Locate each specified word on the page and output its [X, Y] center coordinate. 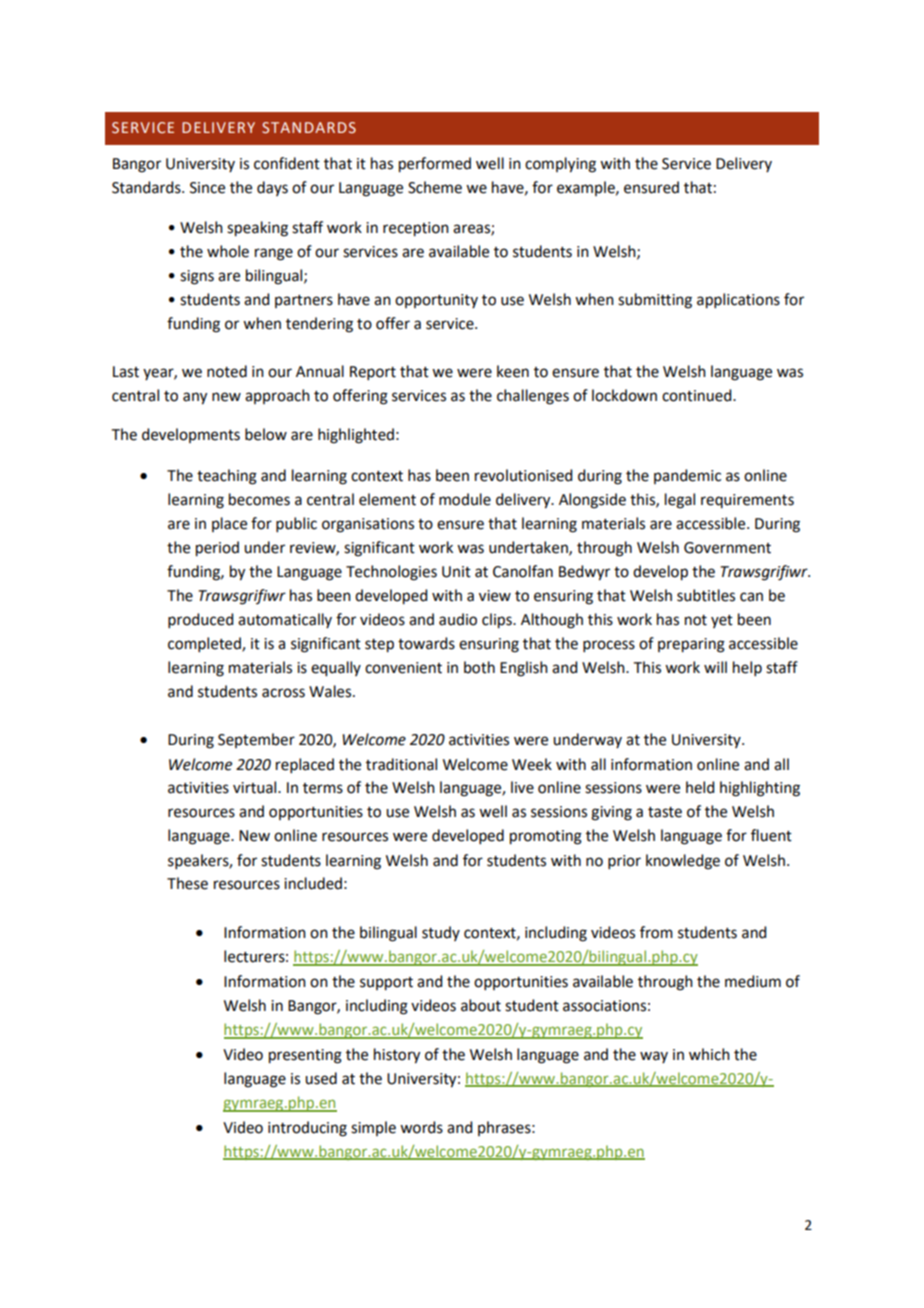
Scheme [435, 187]
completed [205, 644]
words [421, 1127]
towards [426, 643]
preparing [691, 645]
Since [207, 188]
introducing [307, 1129]
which [709, 1054]
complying [560, 165]
